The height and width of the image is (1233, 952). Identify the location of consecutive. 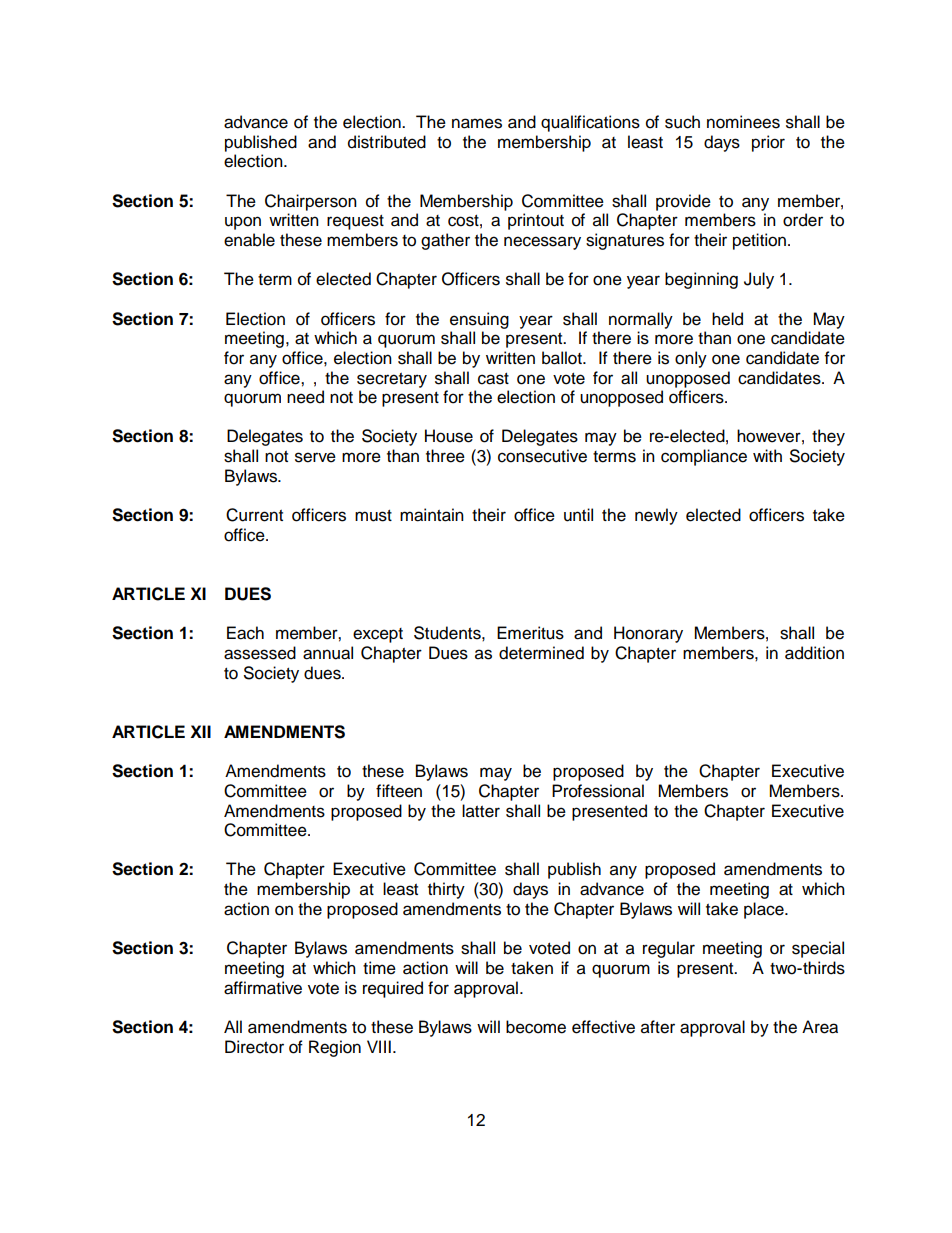
(542, 456).
